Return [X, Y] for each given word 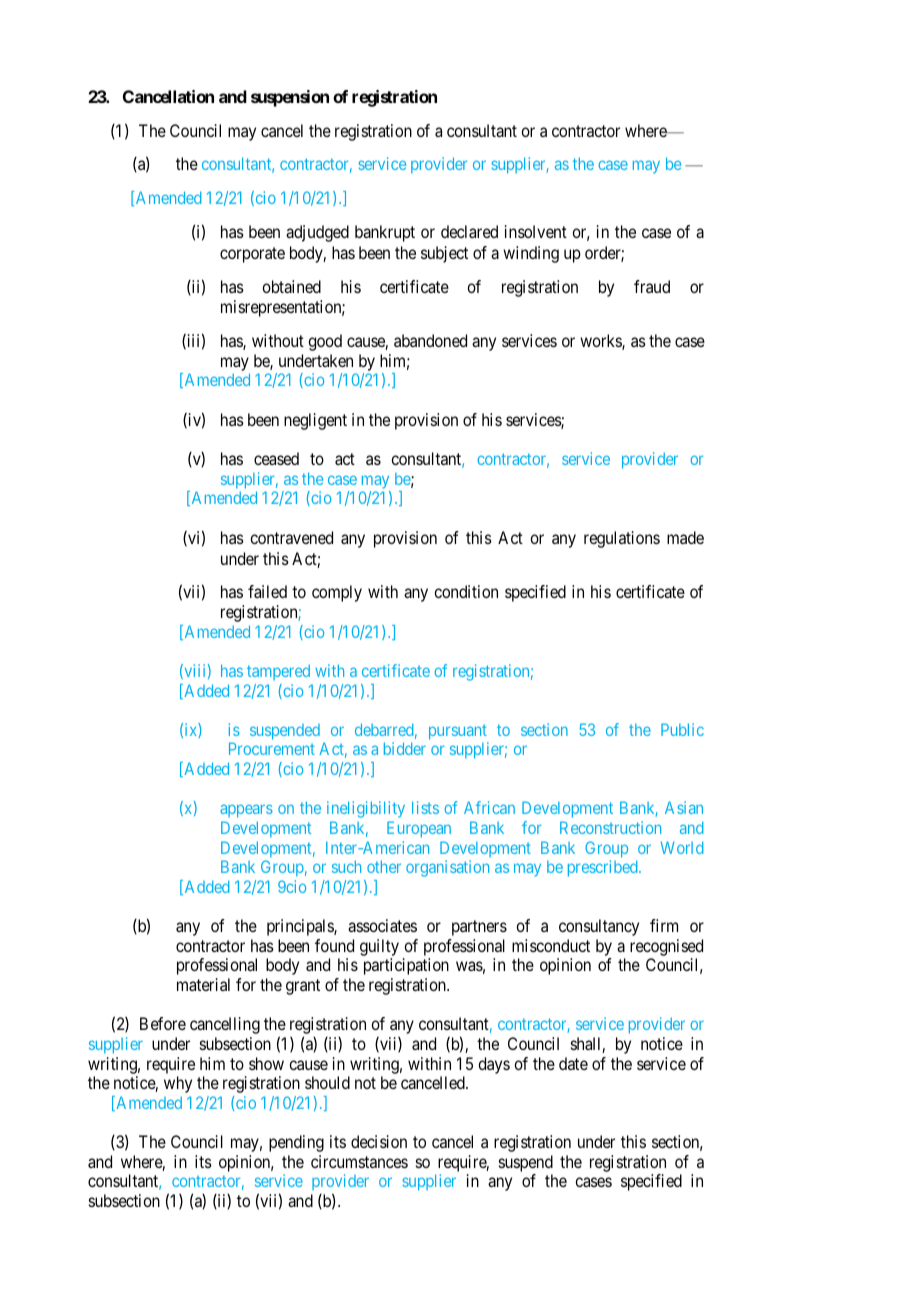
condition [466, 591]
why [178, 1084]
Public [682, 729]
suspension [290, 98]
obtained [291, 286]
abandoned [430, 340]
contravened [291, 537]
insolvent [536, 231]
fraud [652, 286]
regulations [622, 539]
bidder [405, 748]
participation [406, 966]
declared [469, 231]
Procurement [272, 748]
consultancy [599, 927]
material [203, 984]
